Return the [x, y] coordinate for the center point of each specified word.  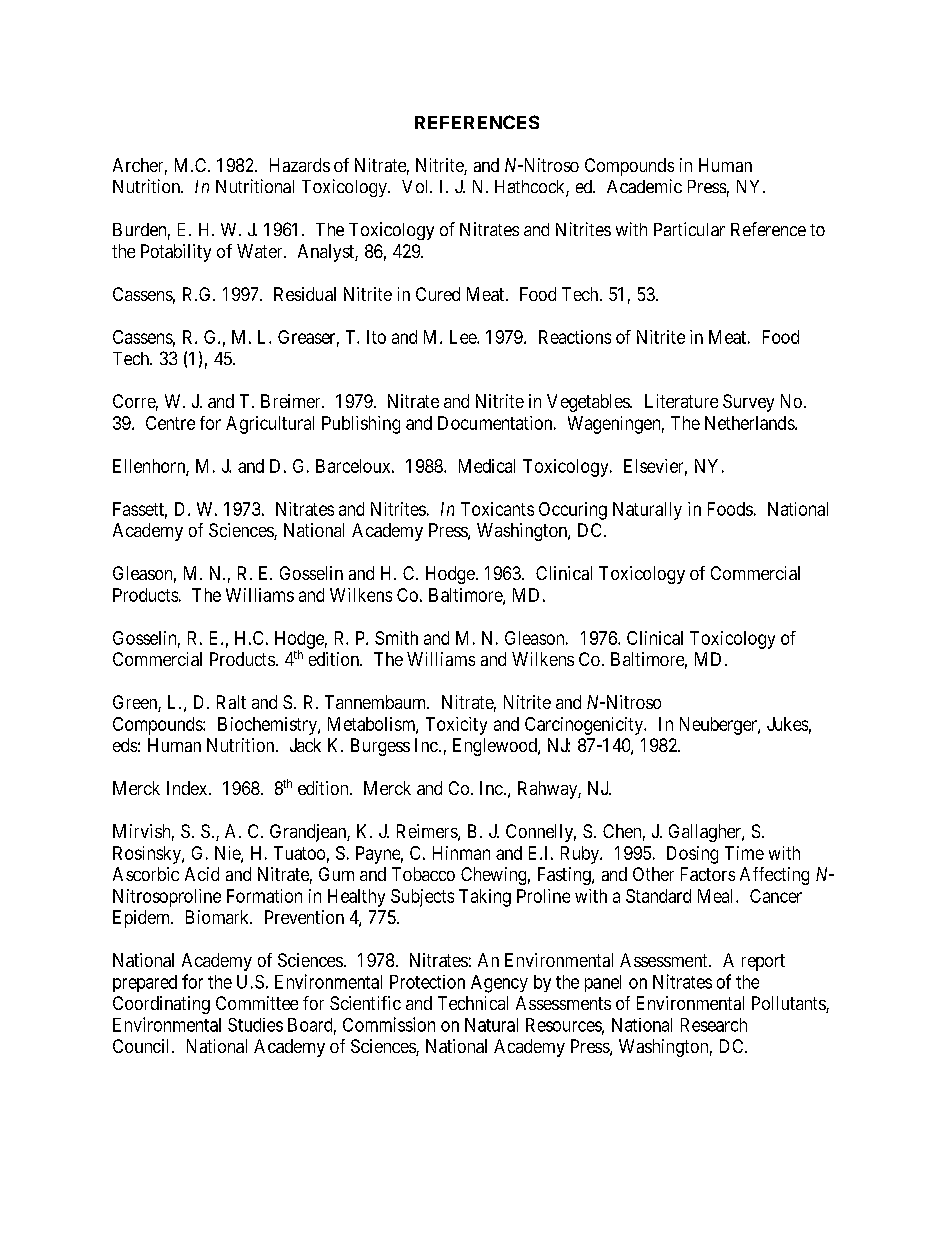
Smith [396, 638]
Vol [417, 186]
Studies [255, 1025]
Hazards [300, 165]
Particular [689, 229]
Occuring [573, 511]
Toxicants [497, 509]
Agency [499, 984]
